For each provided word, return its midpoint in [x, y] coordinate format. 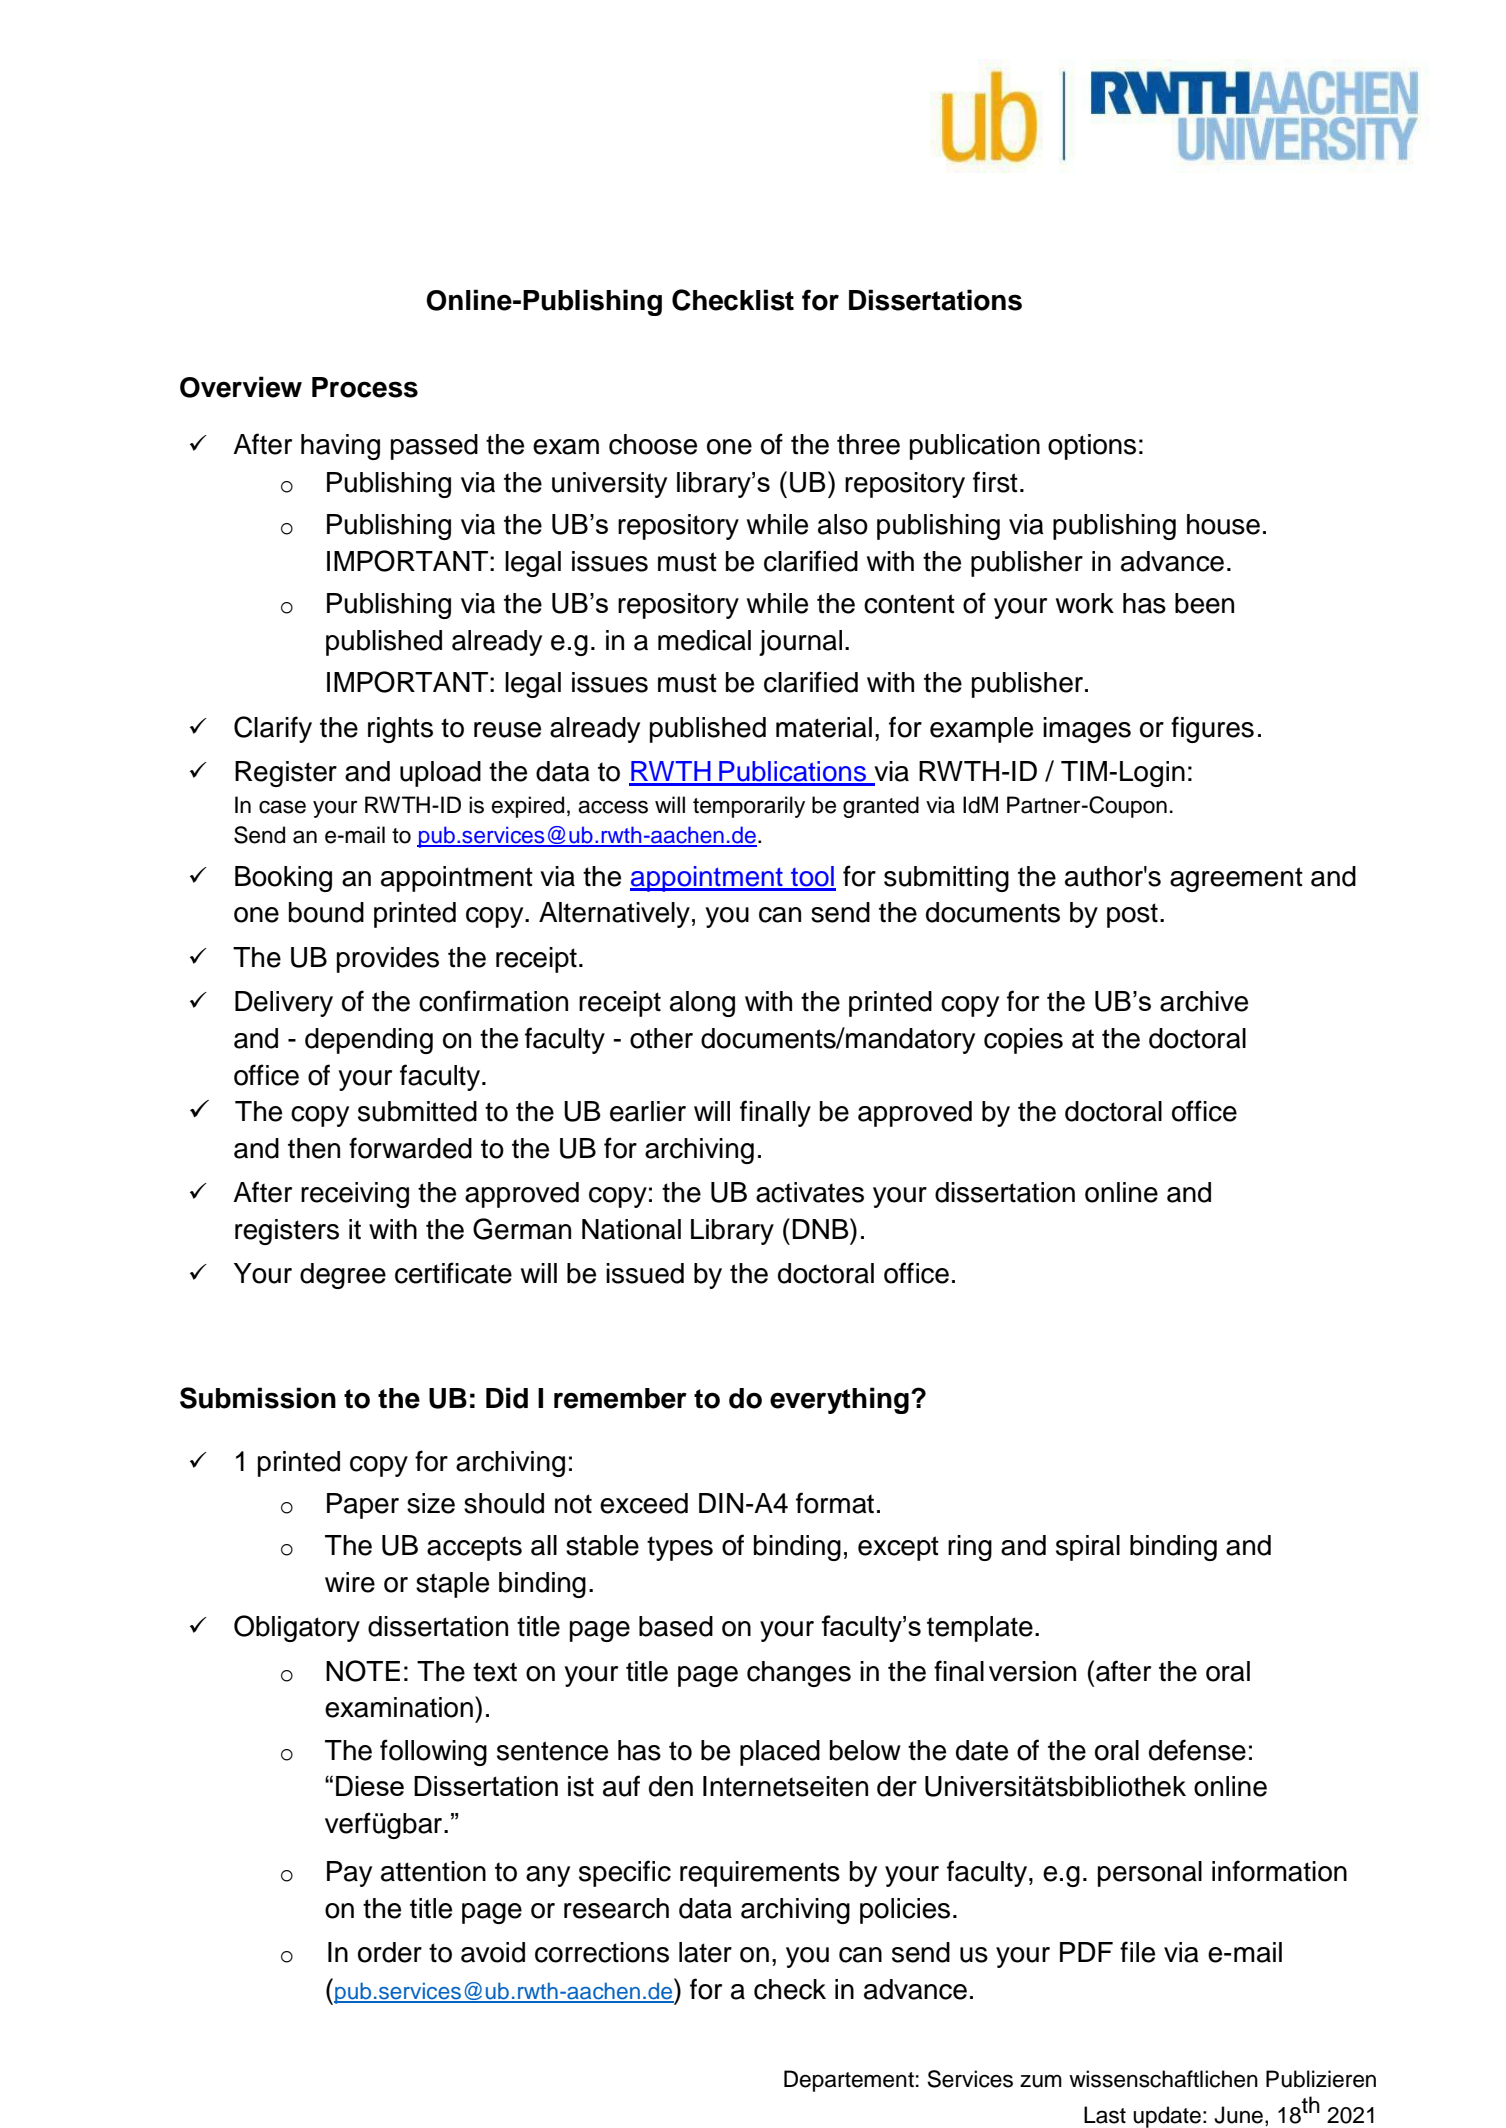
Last [1105, 2115]
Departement [849, 2081]
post [1132, 915]
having [340, 447]
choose [653, 444]
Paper [363, 1506]
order [390, 1952]
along [702, 1004]
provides [388, 960]
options [1092, 447]
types [680, 1548]
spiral [1088, 1548]
